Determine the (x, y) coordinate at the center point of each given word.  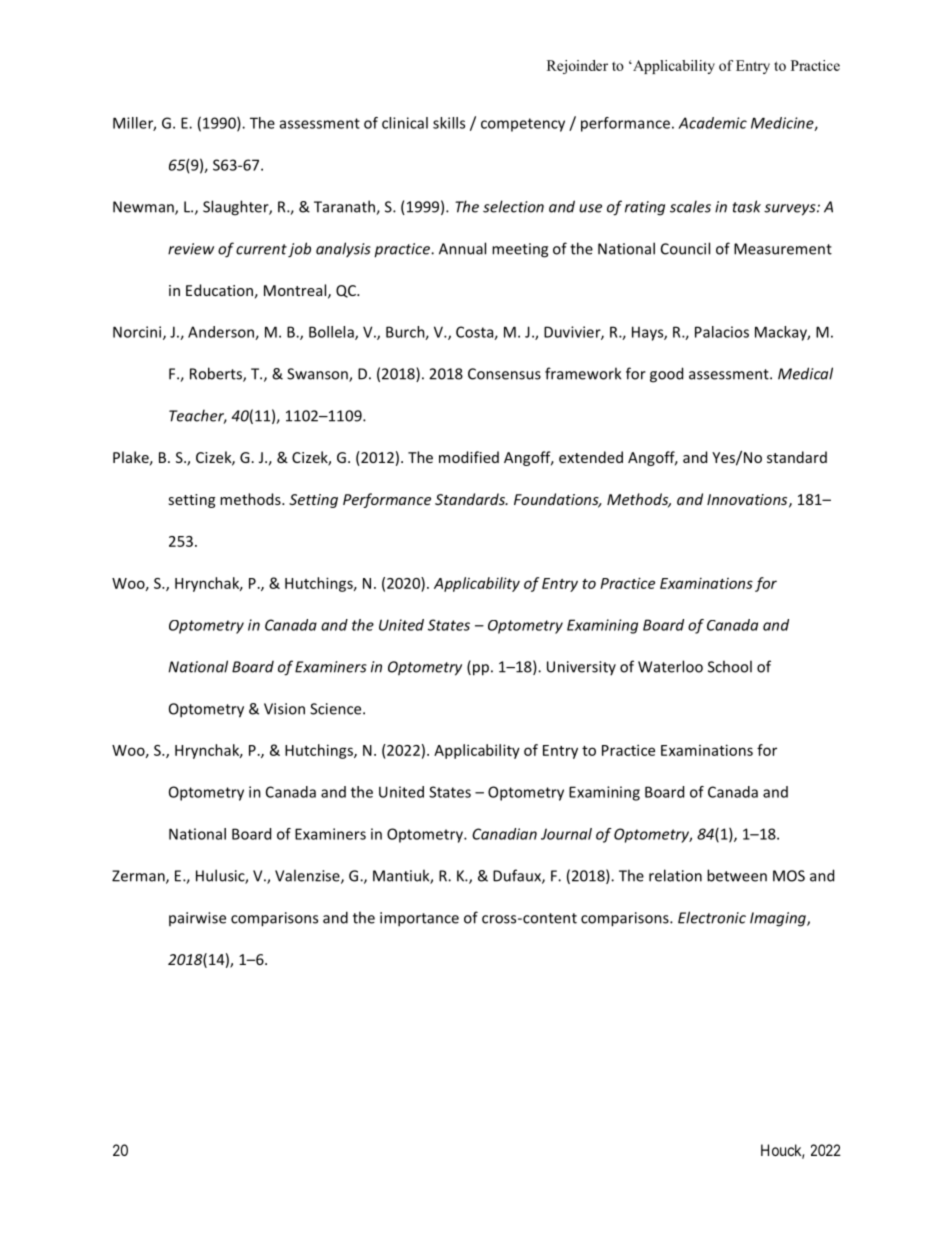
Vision (284, 709)
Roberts (217, 374)
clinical (405, 123)
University (581, 668)
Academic (712, 123)
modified (469, 457)
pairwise (197, 919)
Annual (462, 248)
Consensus (504, 374)
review (191, 249)
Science (337, 709)
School (730, 666)
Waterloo (670, 666)
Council (685, 248)
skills (449, 123)
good (666, 375)
